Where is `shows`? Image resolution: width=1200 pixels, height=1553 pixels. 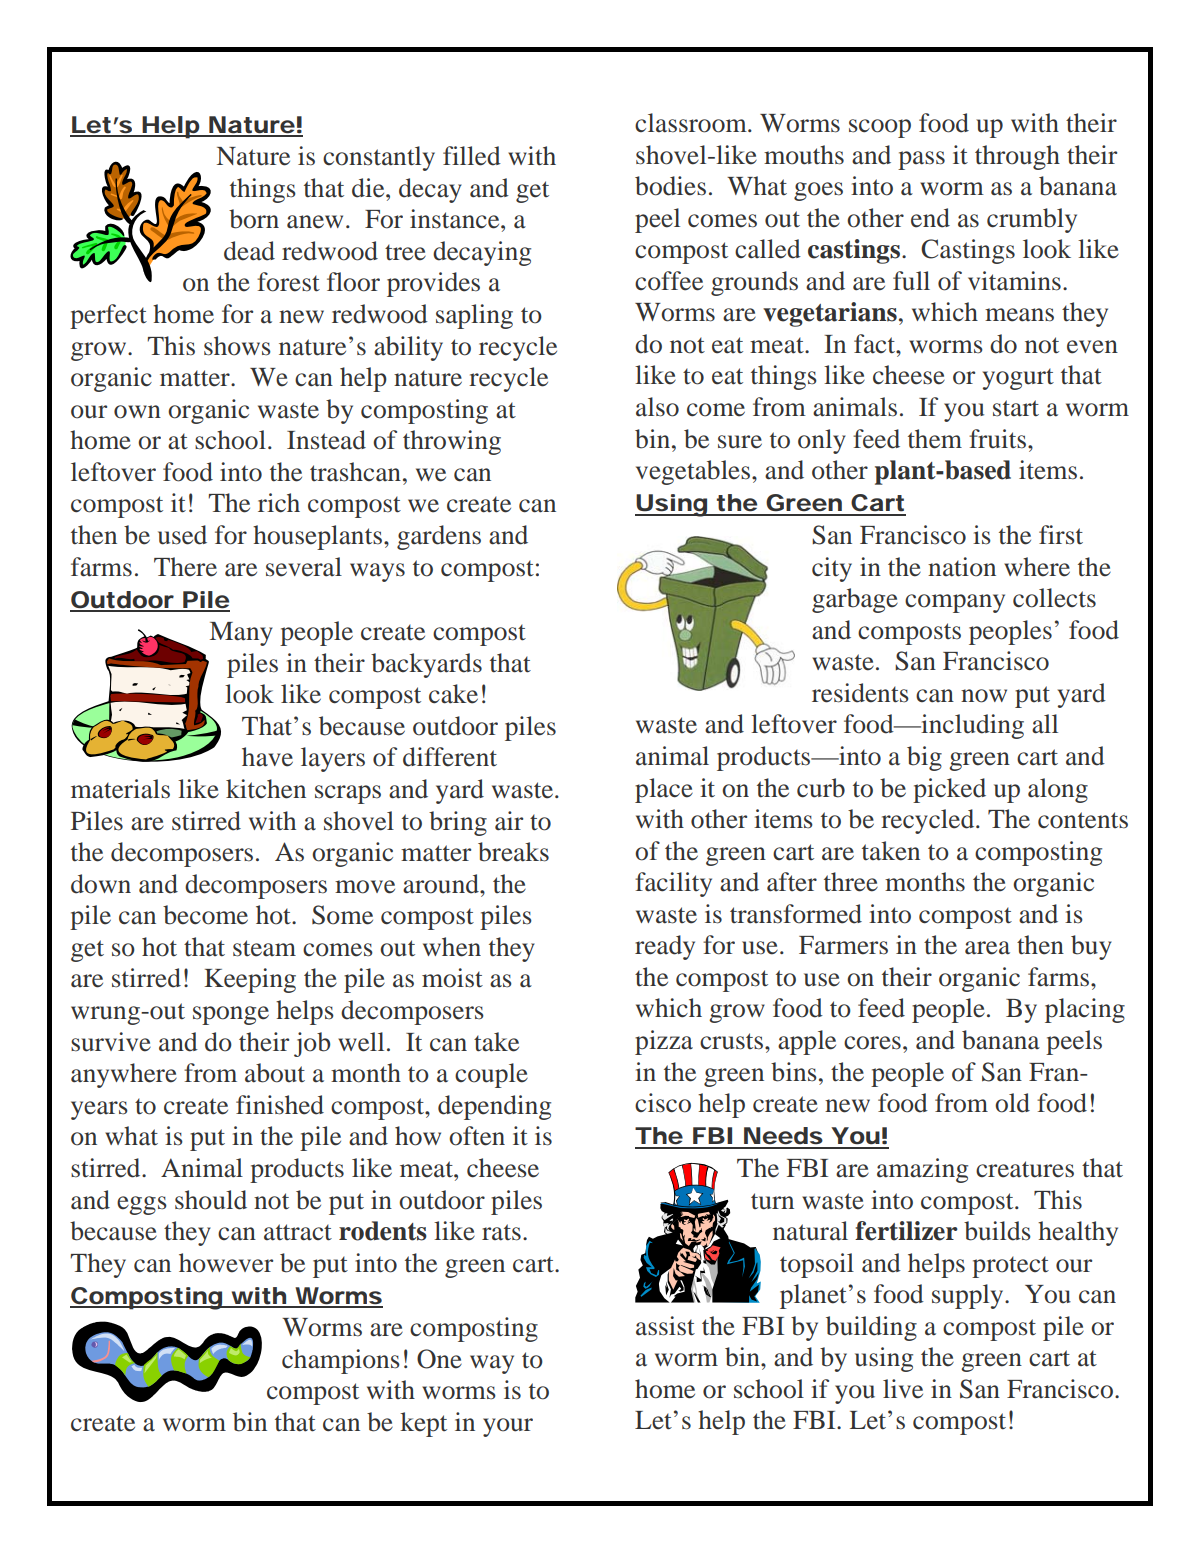
shows is located at coordinates (237, 346).
